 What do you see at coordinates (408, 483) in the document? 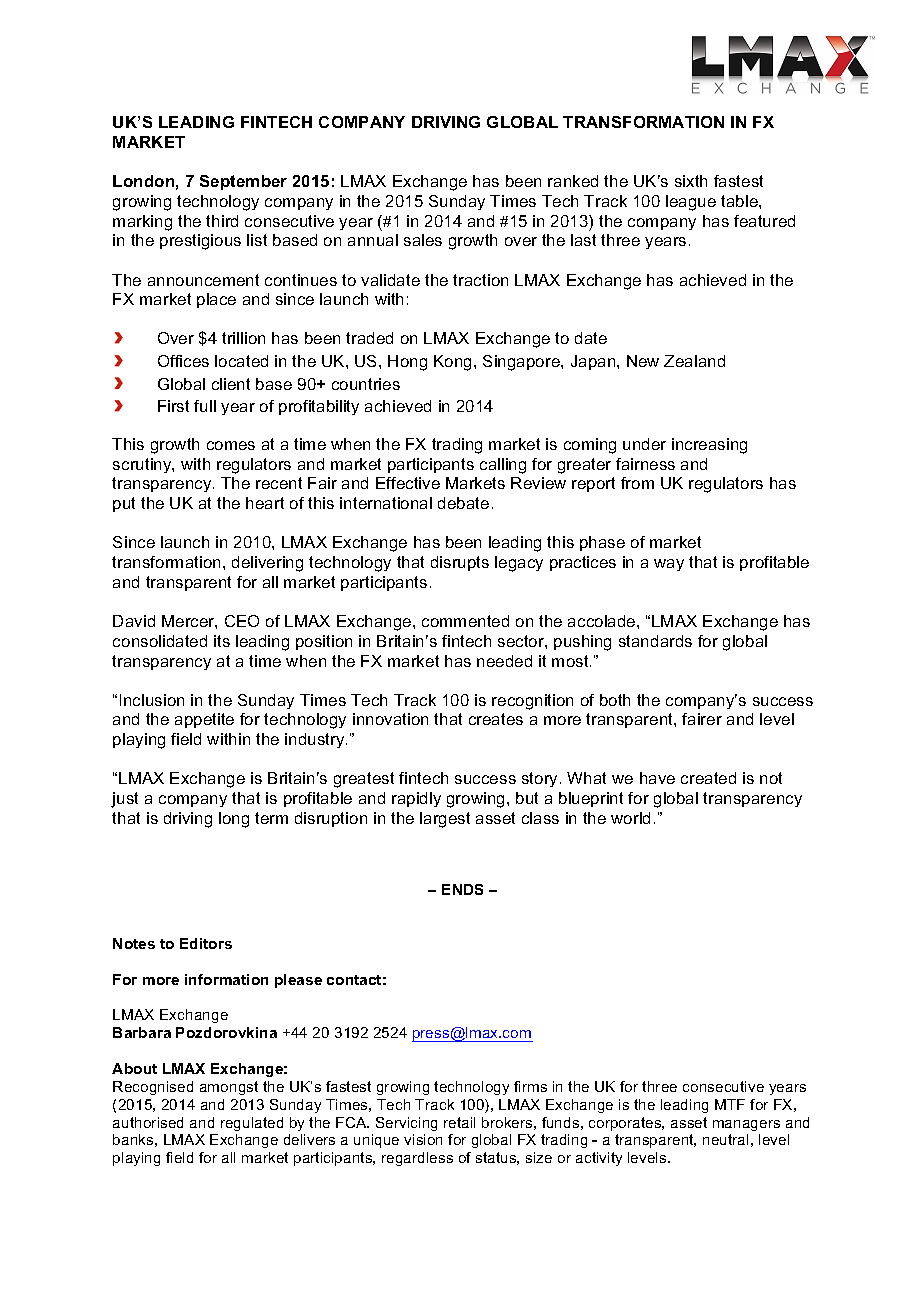
I see `Effective` at bounding box center [408, 483].
